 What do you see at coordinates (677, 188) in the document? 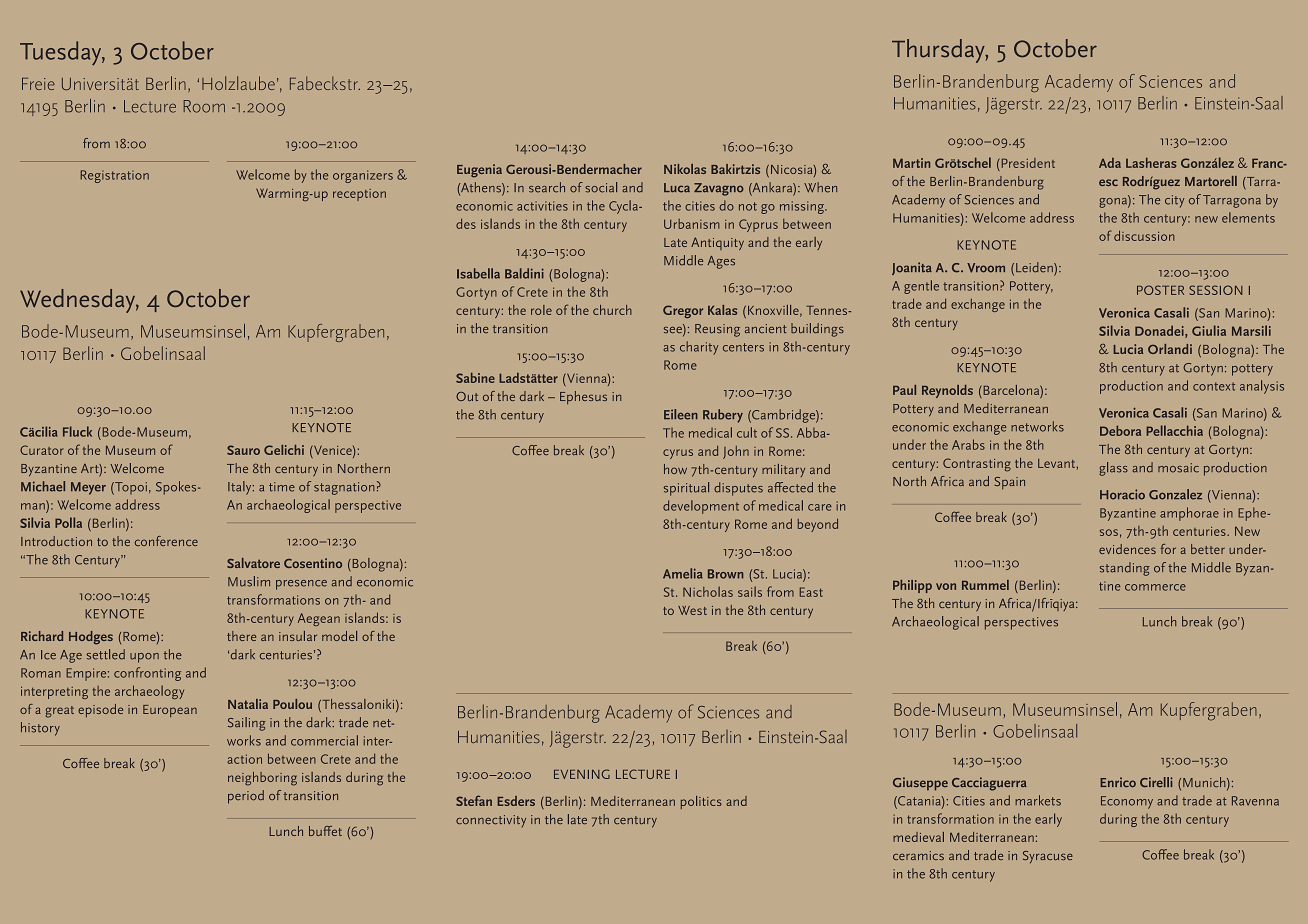
I see `Luca` at bounding box center [677, 188].
